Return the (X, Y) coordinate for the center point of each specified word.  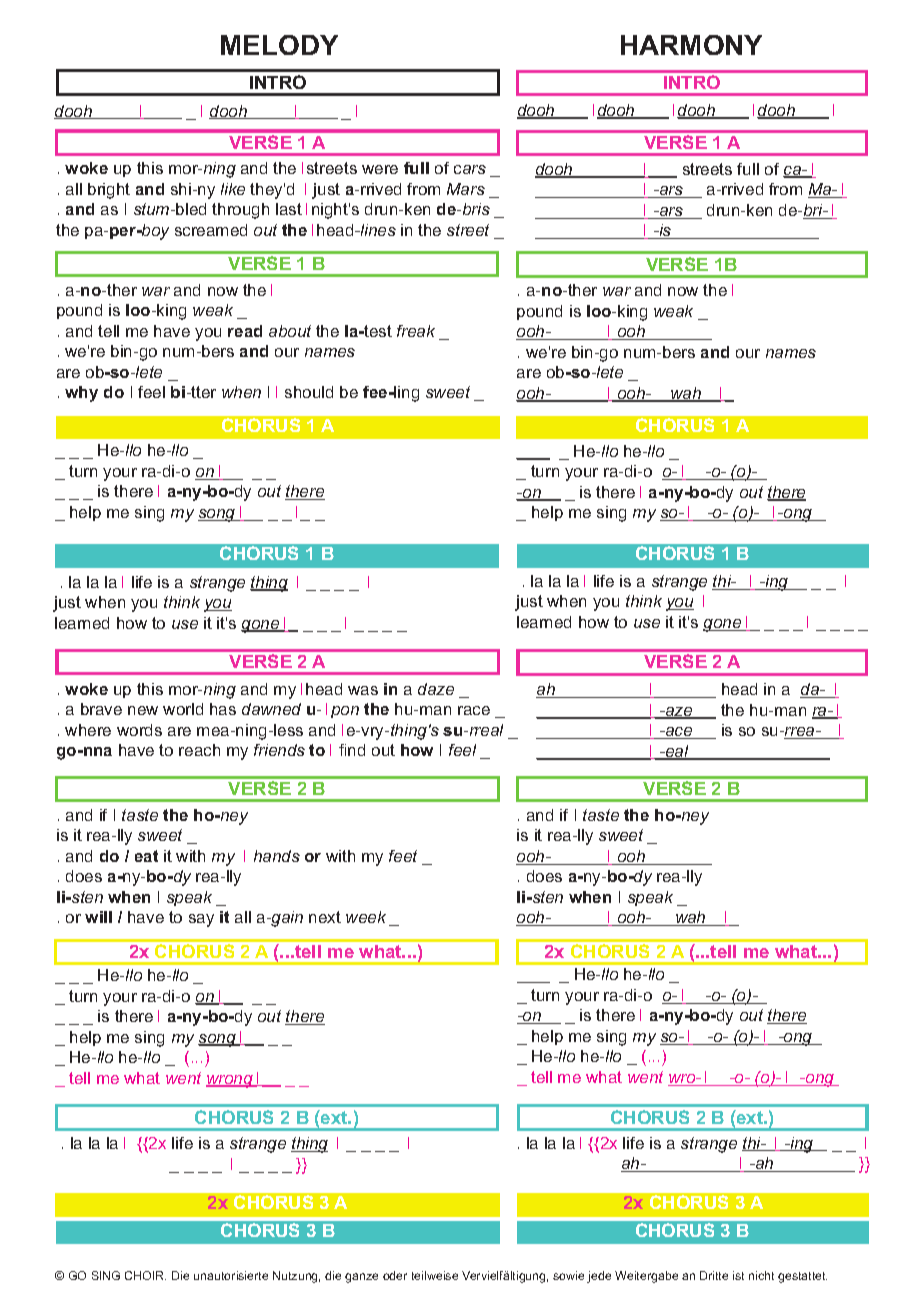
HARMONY (691, 45)
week (366, 917)
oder (395, 1275)
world (183, 709)
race (474, 710)
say (201, 920)
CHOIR (145, 1275)
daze (436, 689)
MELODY (279, 45)
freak (416, 331)
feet (403, 856)
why (81, 394)
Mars (466, 189)
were (380, 169)
